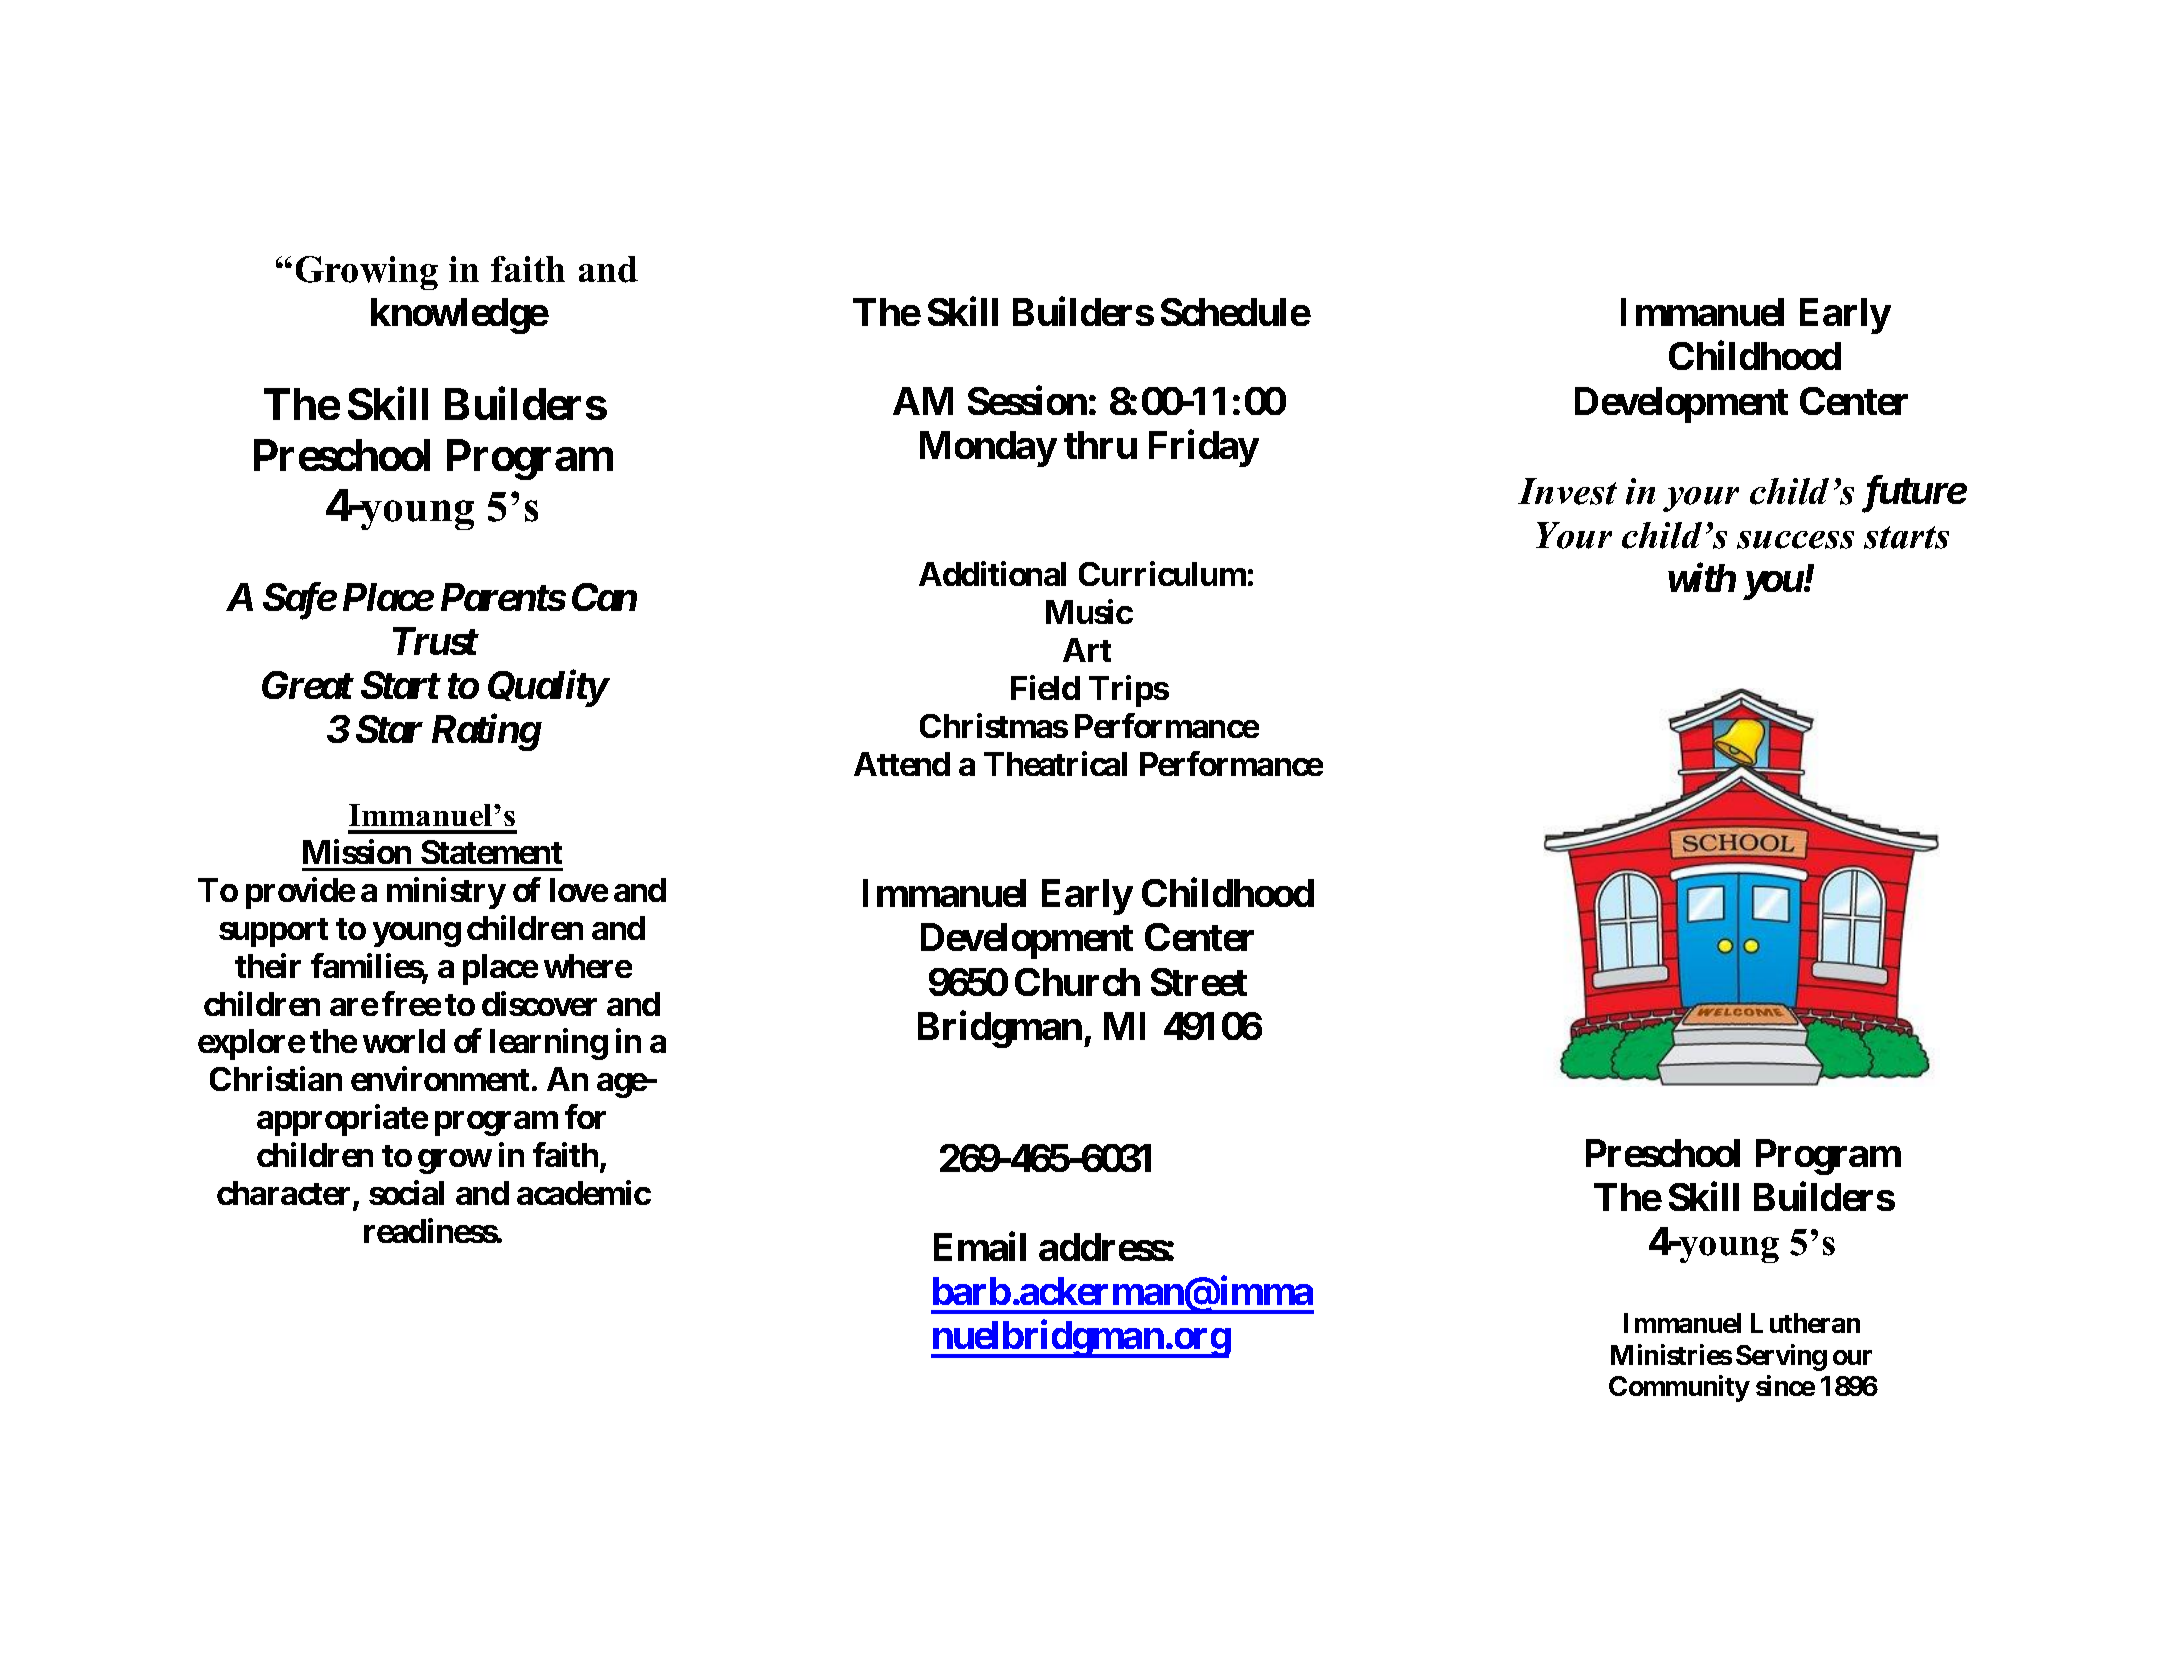  I want to click on social, so click(406, 1192).
